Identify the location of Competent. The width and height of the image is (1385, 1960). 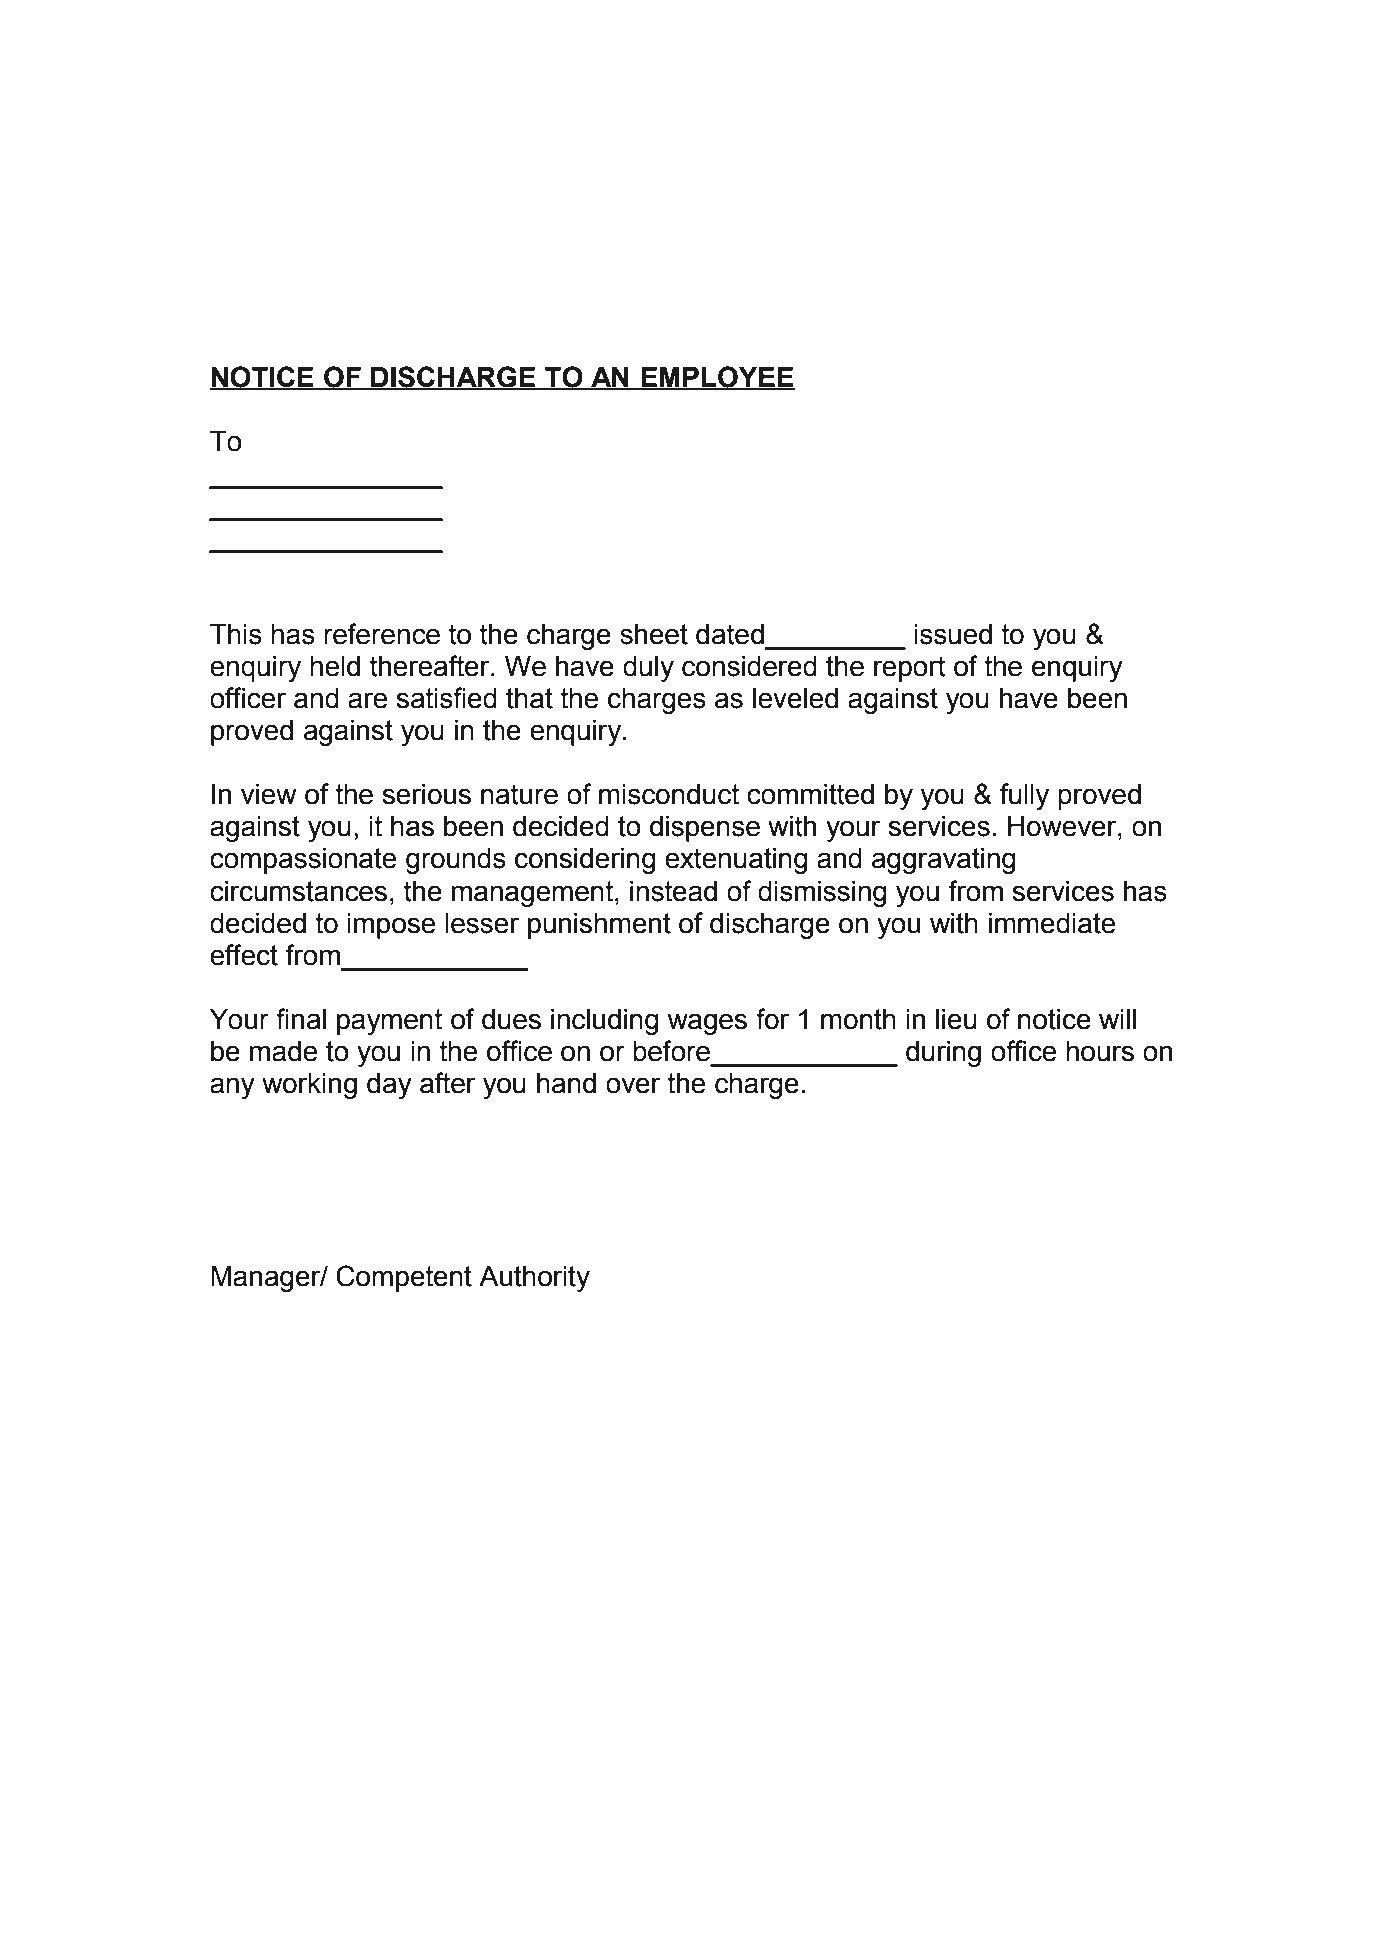
(404, 1278).
